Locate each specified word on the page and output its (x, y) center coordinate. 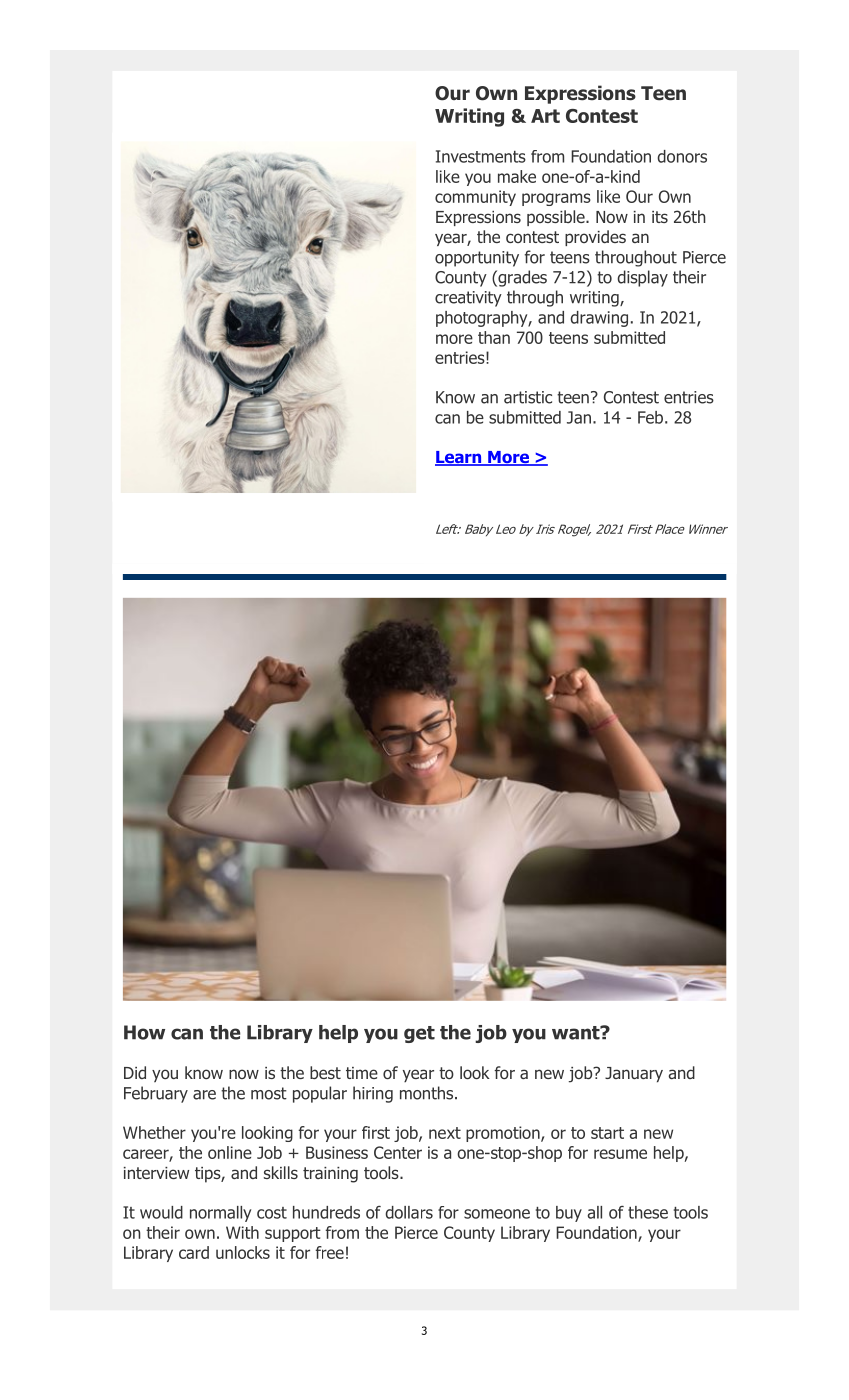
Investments (481, 156)
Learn (459, 458)
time (362, 1073)
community (475, 198)
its (660, 217)
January (634, 1075)
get (419, 1034)
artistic (528, 397)
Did (135, 1072)
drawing (599, 319)
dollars (409, 1212)
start (607, 1133)
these (648, 1212)
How (144, 1032)
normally (220, 1214)
